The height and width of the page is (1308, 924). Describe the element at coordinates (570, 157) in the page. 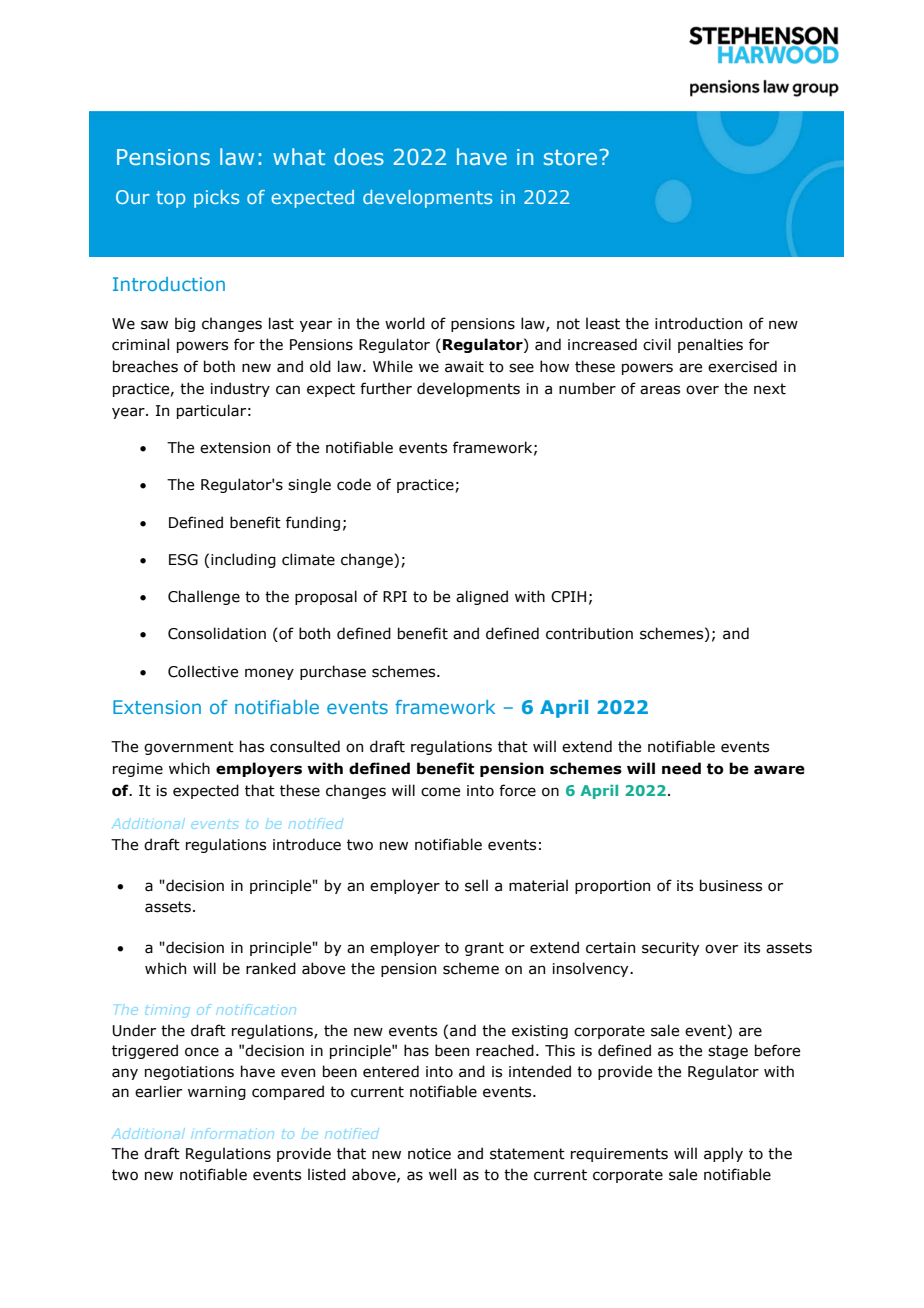

I see `store` at that location.
